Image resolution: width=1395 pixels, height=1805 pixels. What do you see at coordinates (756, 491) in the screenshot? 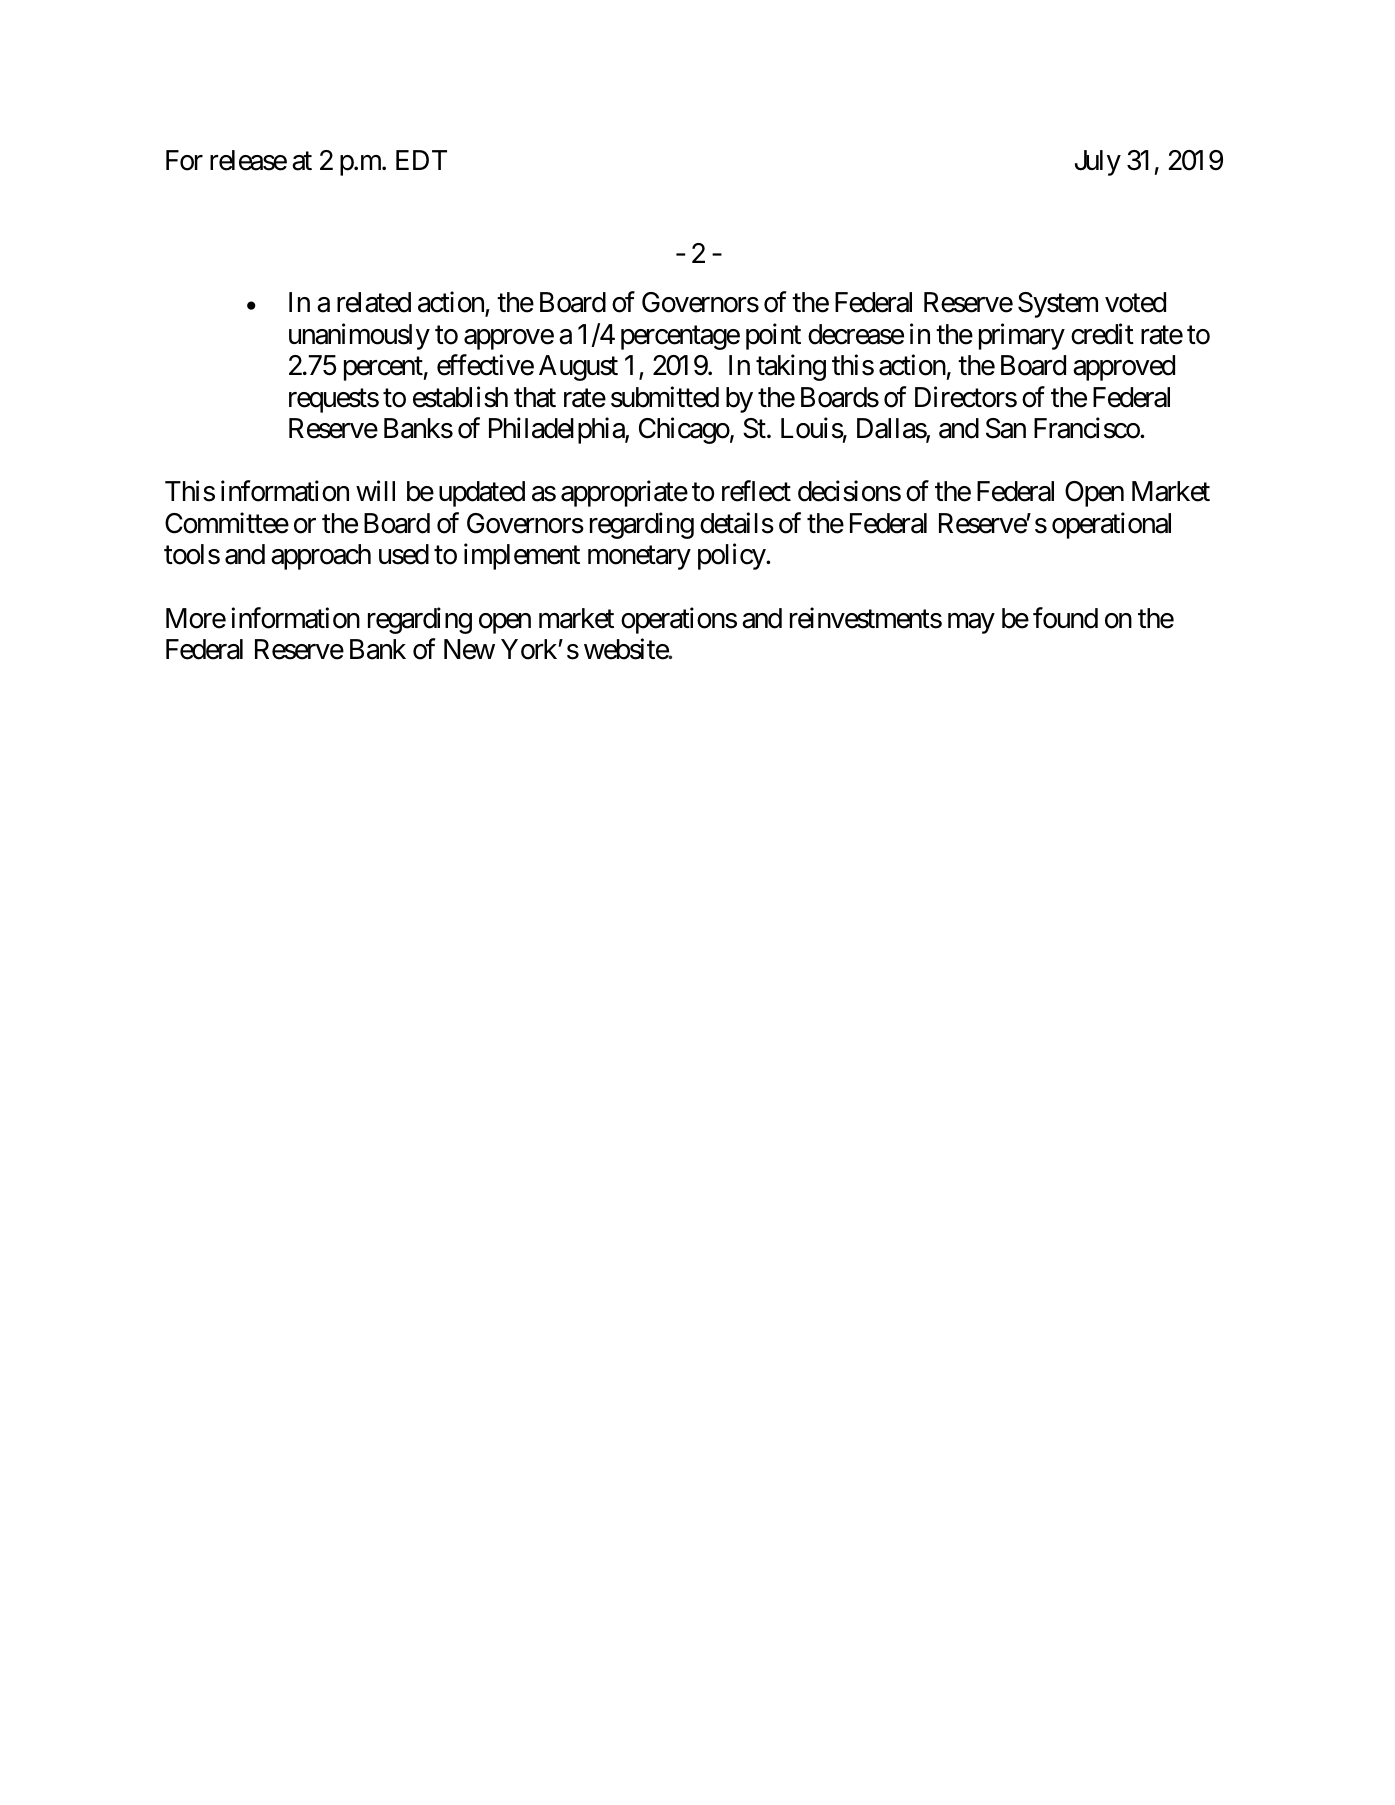
I see `reflect` at bounding box center [756, 491].
